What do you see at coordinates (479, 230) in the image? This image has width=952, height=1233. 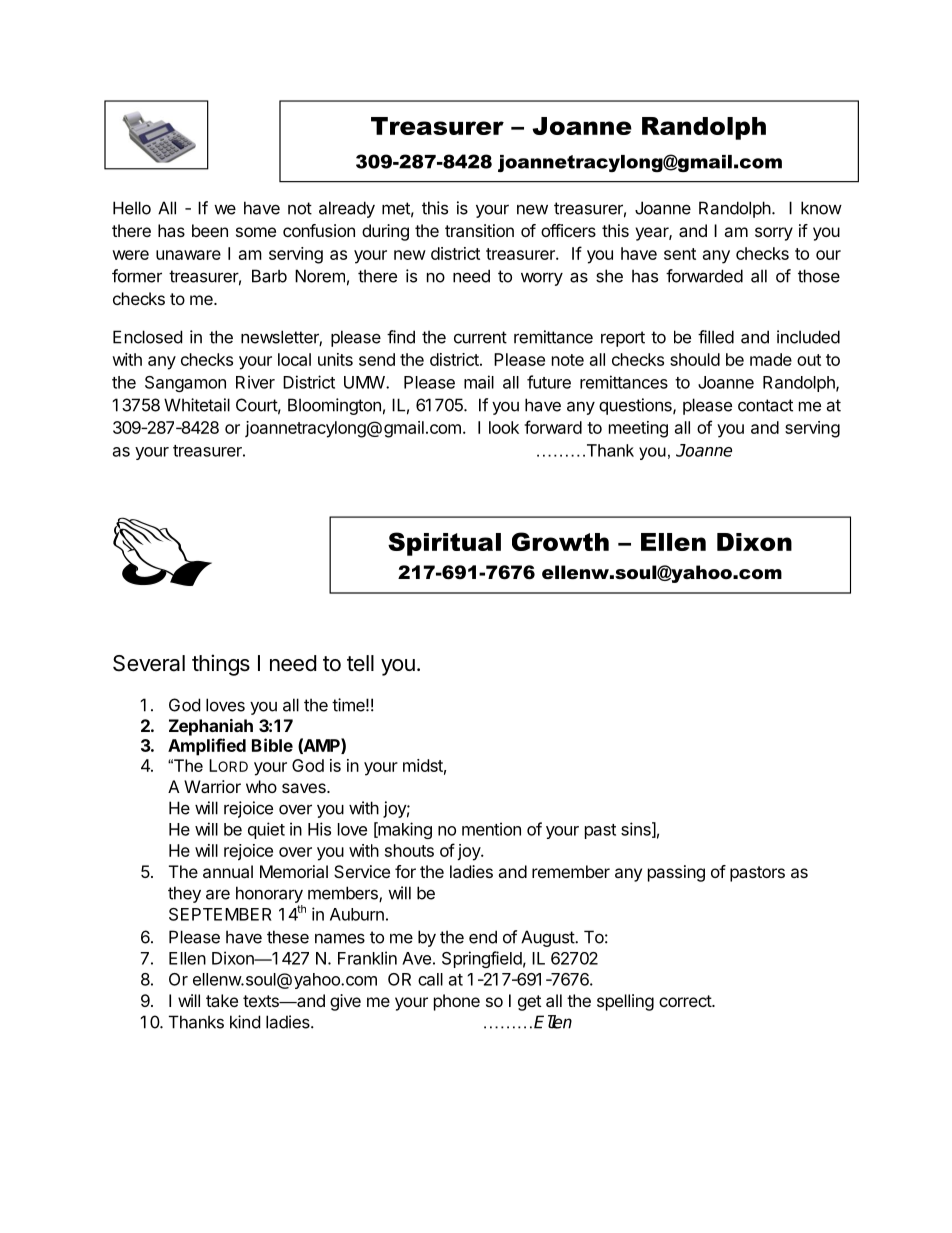 I see `transition` at bounding box center [479, 230].
